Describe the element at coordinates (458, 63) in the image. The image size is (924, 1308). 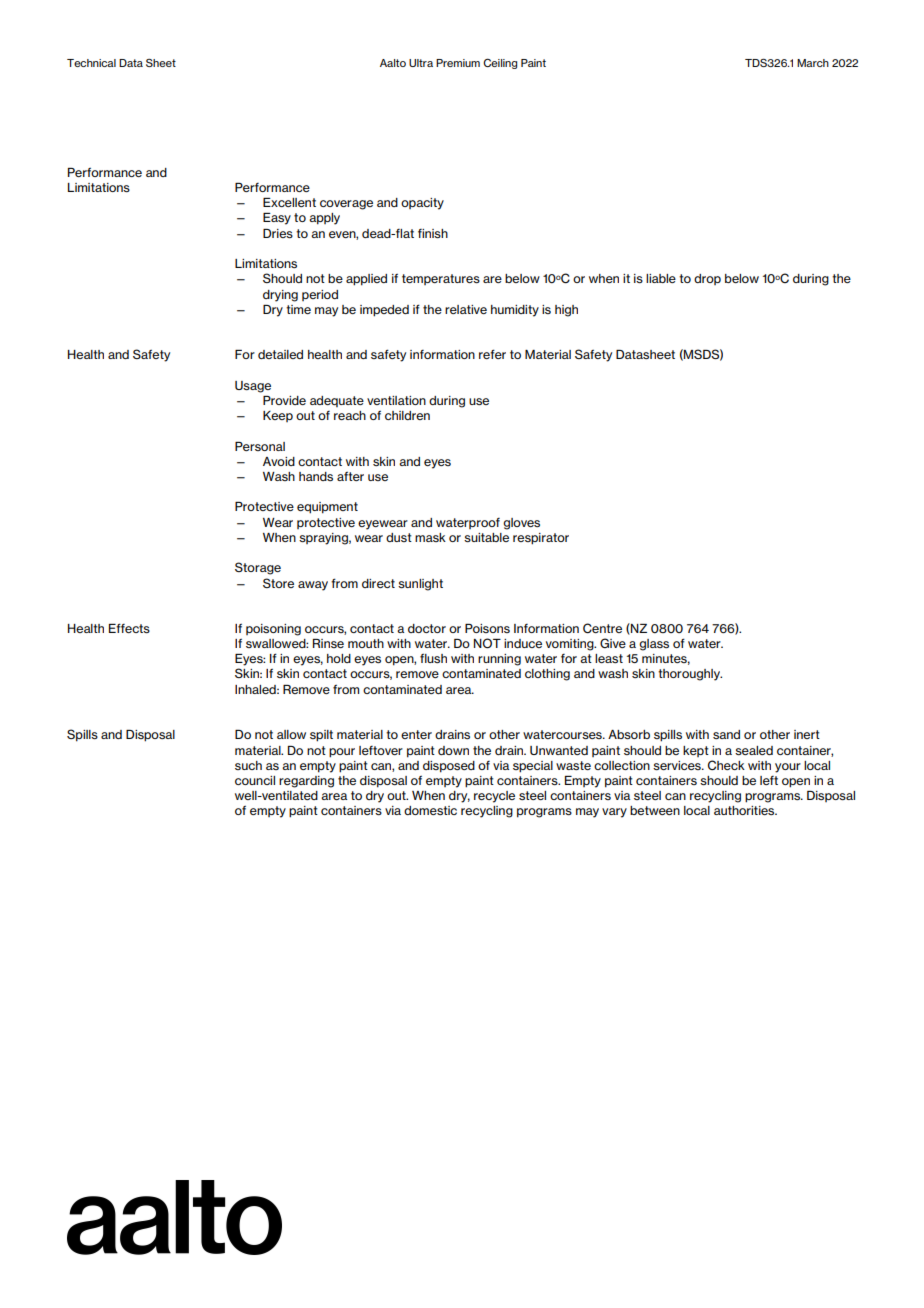
I see `Premium` at that location.
